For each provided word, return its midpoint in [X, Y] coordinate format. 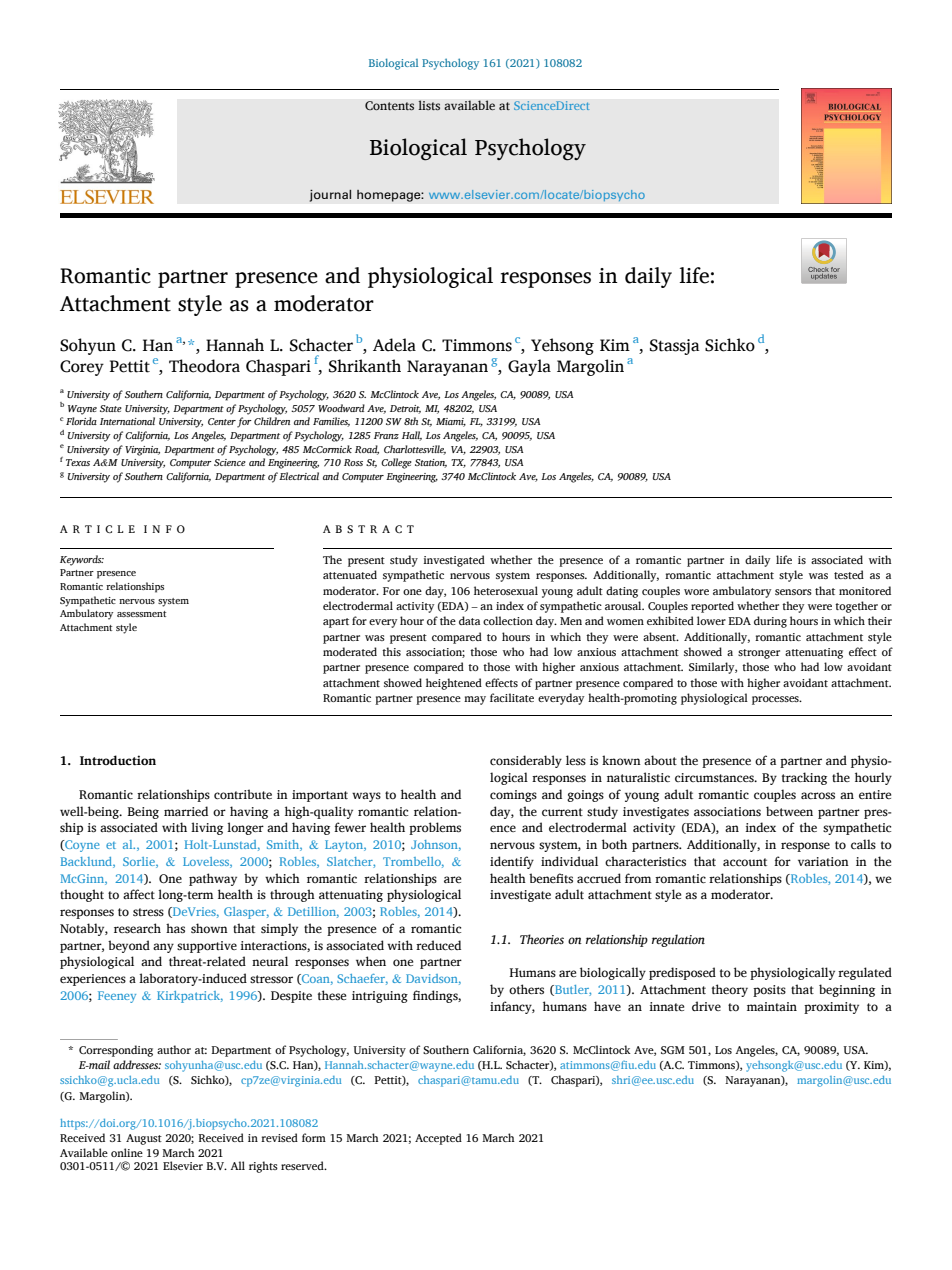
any [163, 948]
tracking [804, 778]
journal [330, 195]
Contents [389, 106]
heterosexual [506, 590]
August [144, 1139]
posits [769, 991]
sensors [793, 592]
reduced [438, 945]
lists [429, 105]
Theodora [204, 366]
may [475, 700]
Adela [394, 345]
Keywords [82, 560]
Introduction [118, 760]
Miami [451, 422]
